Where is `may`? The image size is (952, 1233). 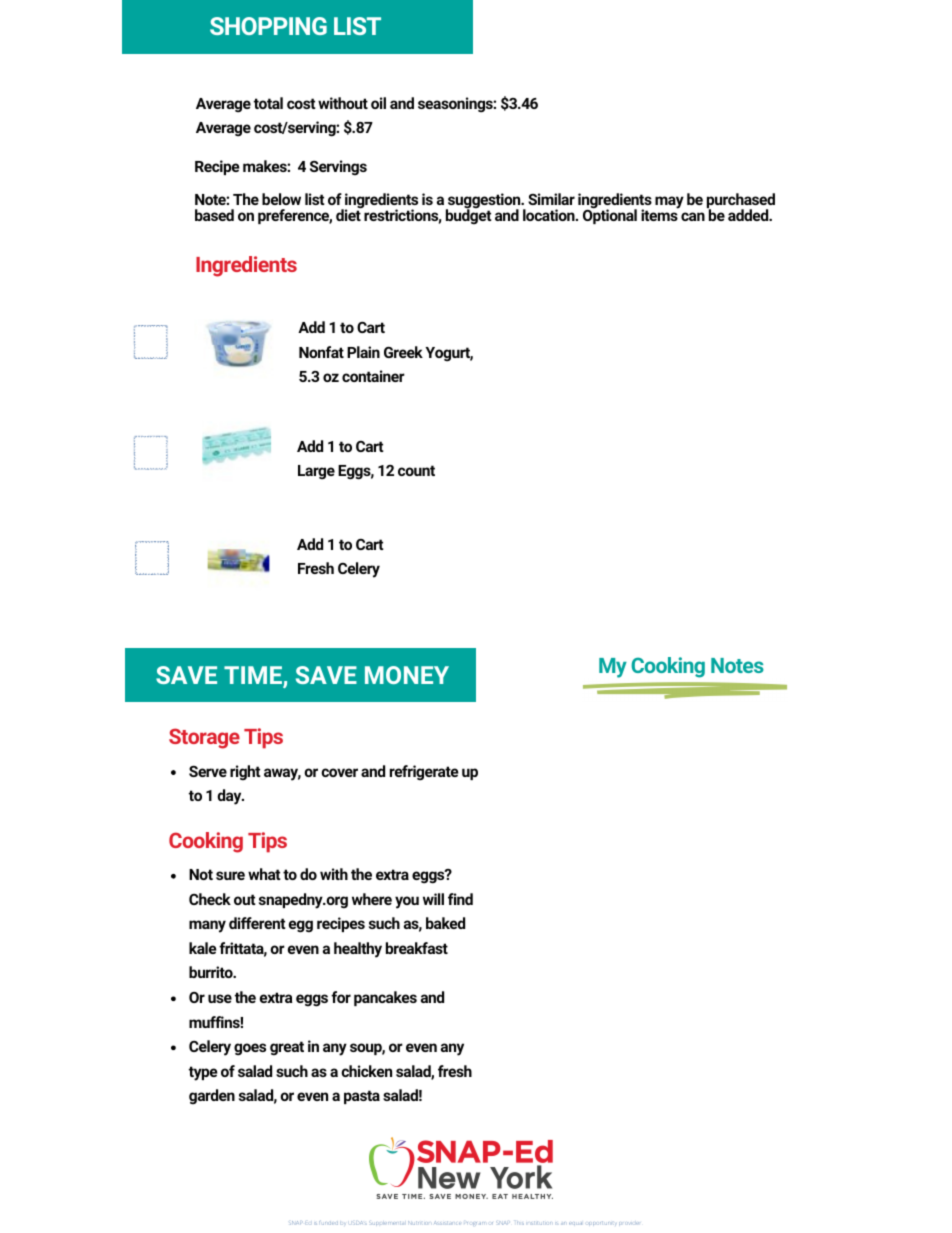 may is located at coordinates (669, 202).
